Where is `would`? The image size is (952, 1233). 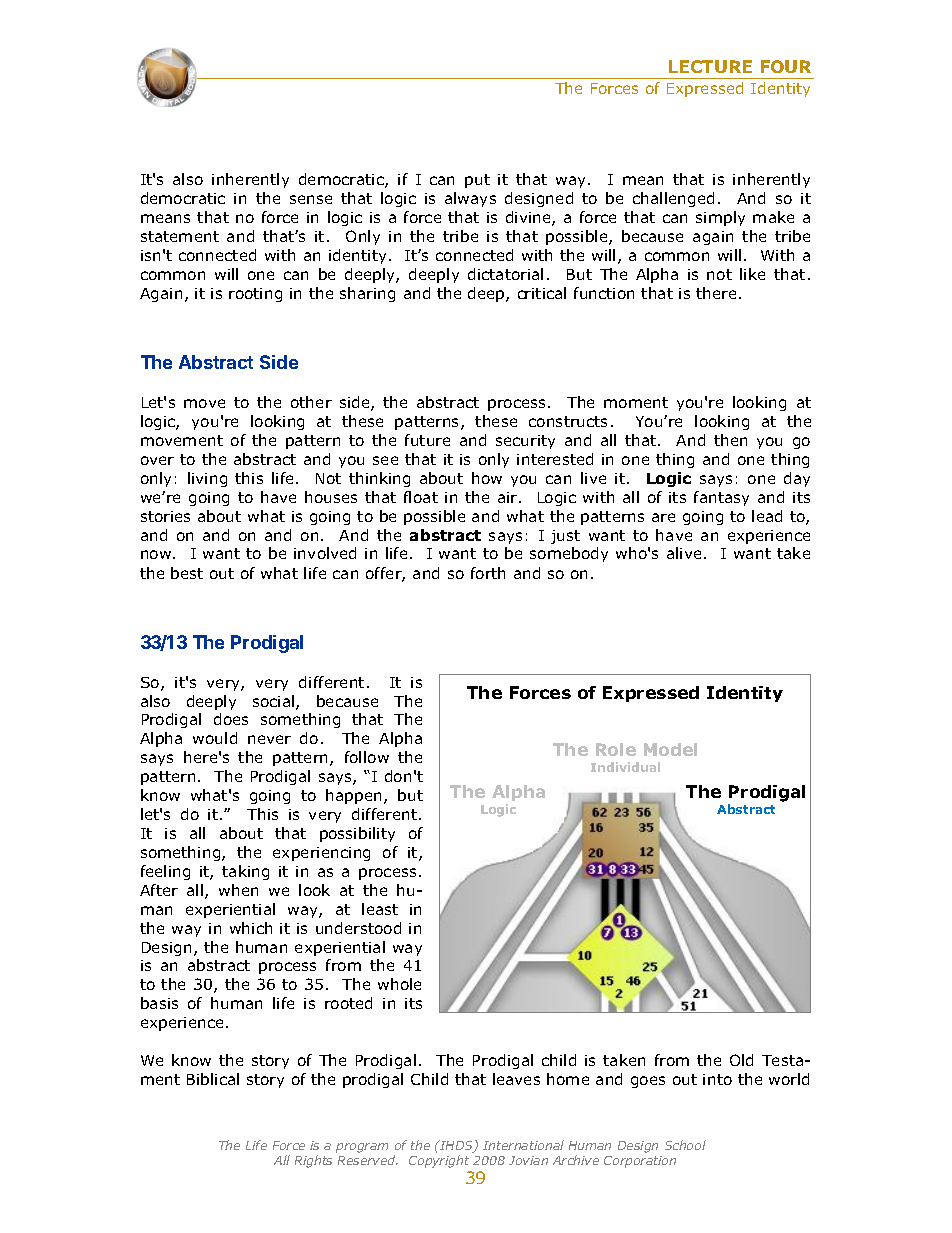 would is located at coordinates (215, 738).
